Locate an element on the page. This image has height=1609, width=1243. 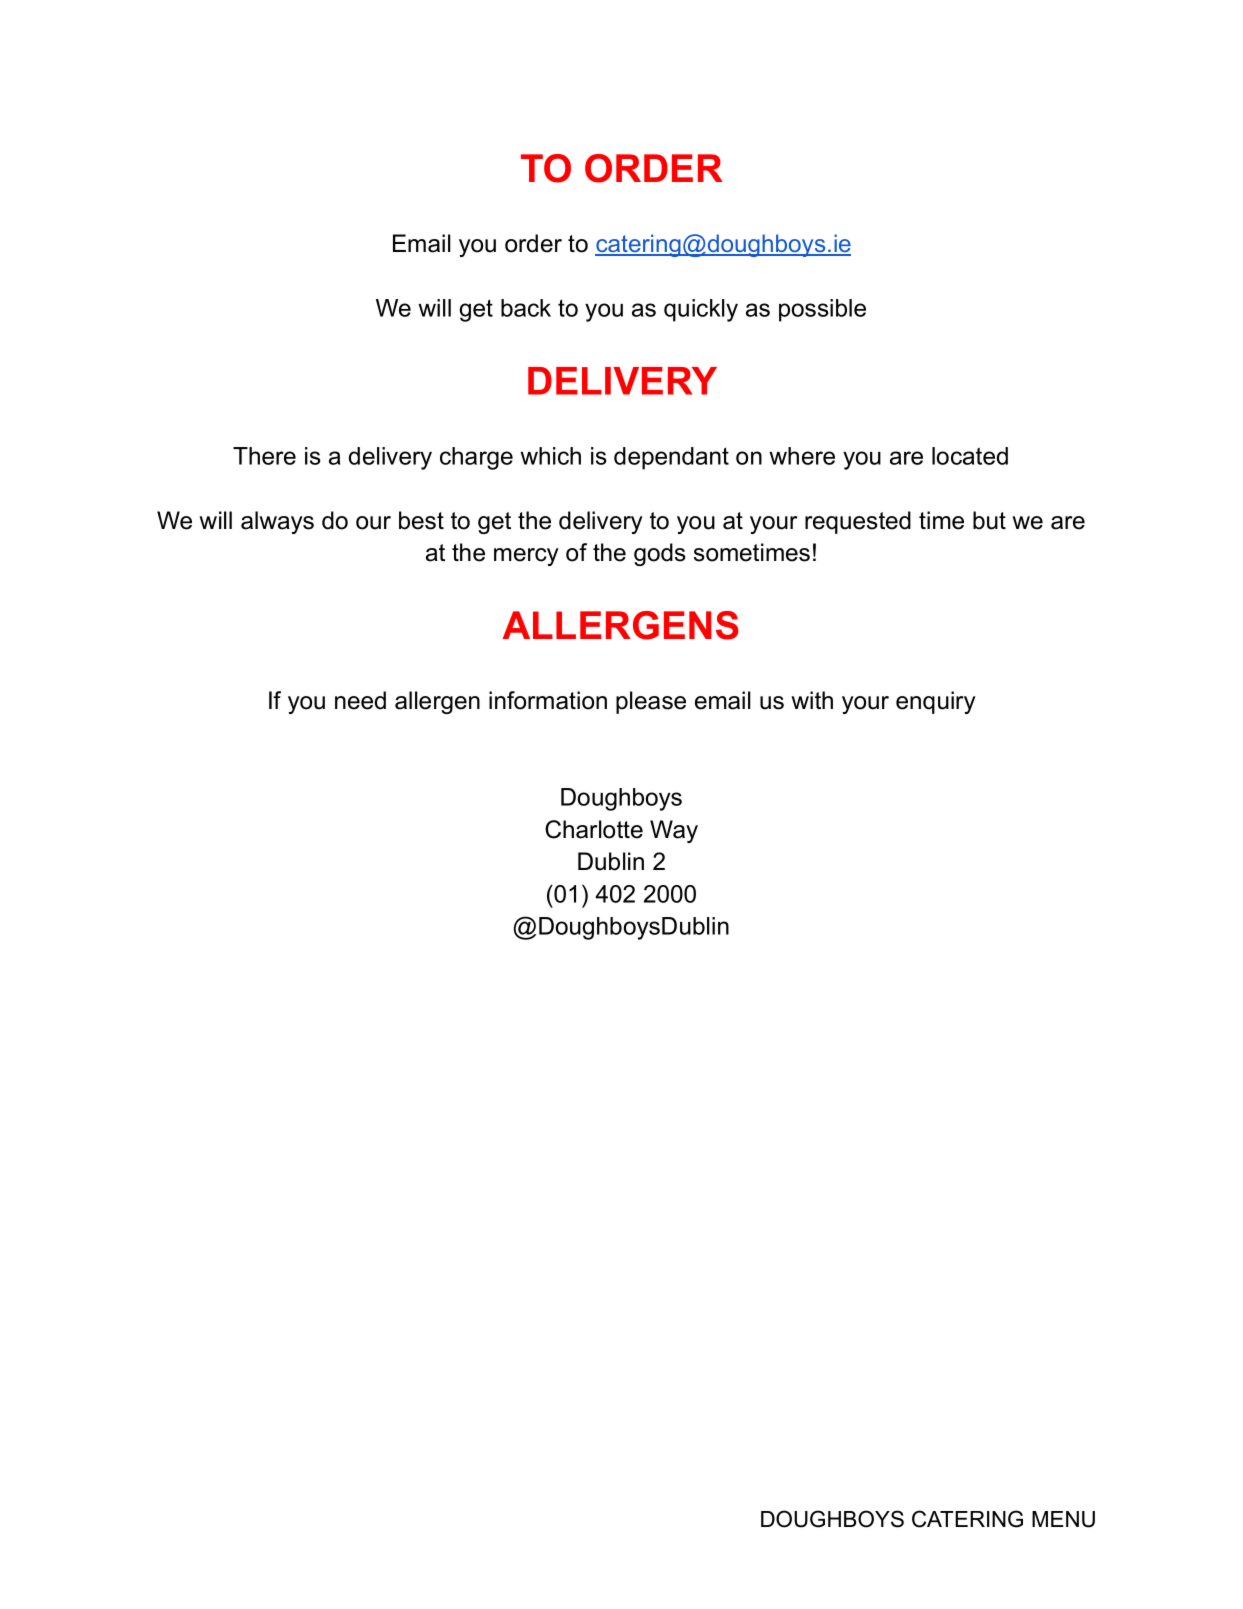
back is located at coordinates (526, 308).
